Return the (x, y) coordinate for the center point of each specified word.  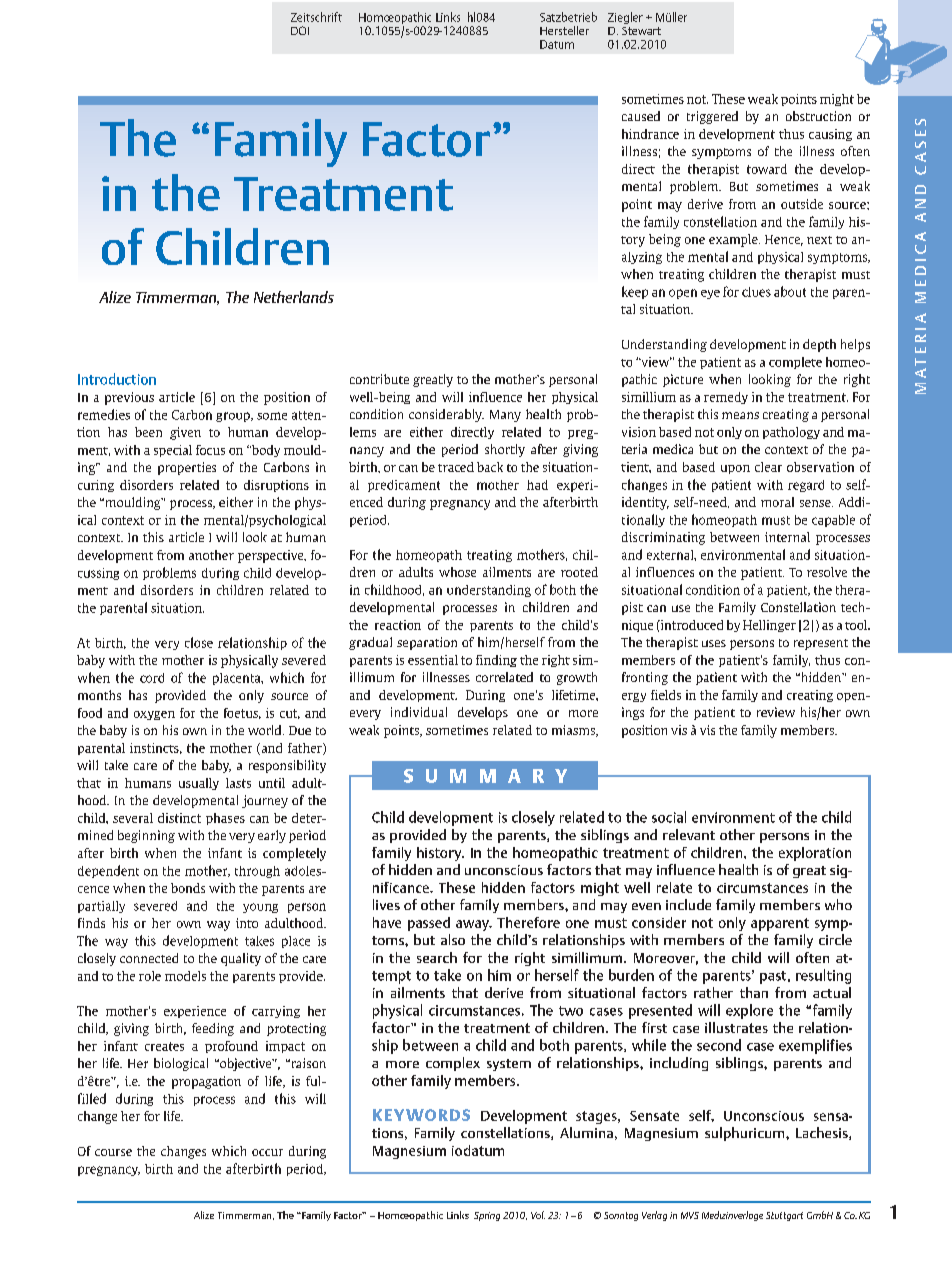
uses (714, 643)
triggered (712, 117)
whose (457, 572)
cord (152, 678)
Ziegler (625, 18)
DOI (300, 30)
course (113, 1152)
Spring (487, 1216)
